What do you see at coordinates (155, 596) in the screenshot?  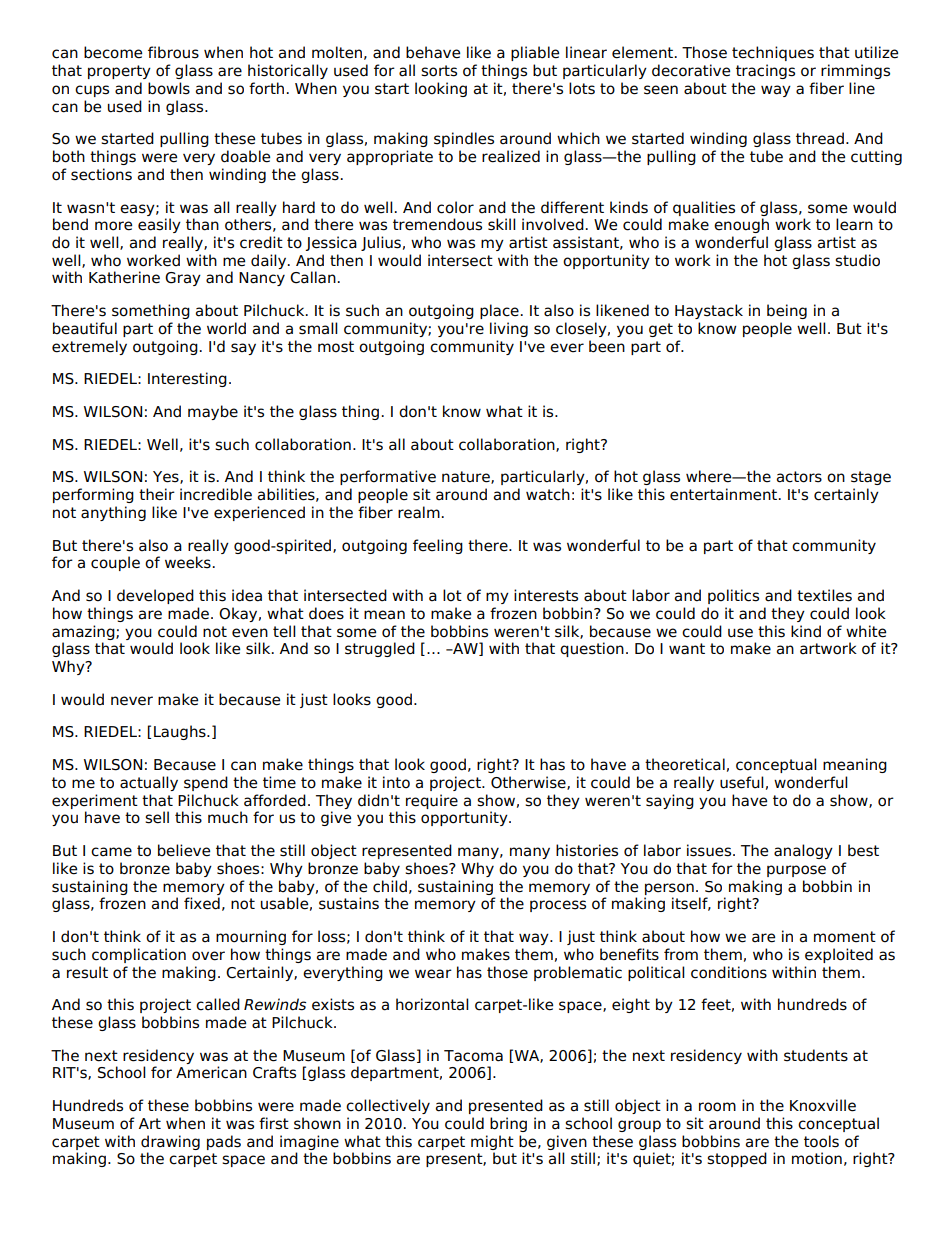 I see `developed` at bounding box center [155, 596].
